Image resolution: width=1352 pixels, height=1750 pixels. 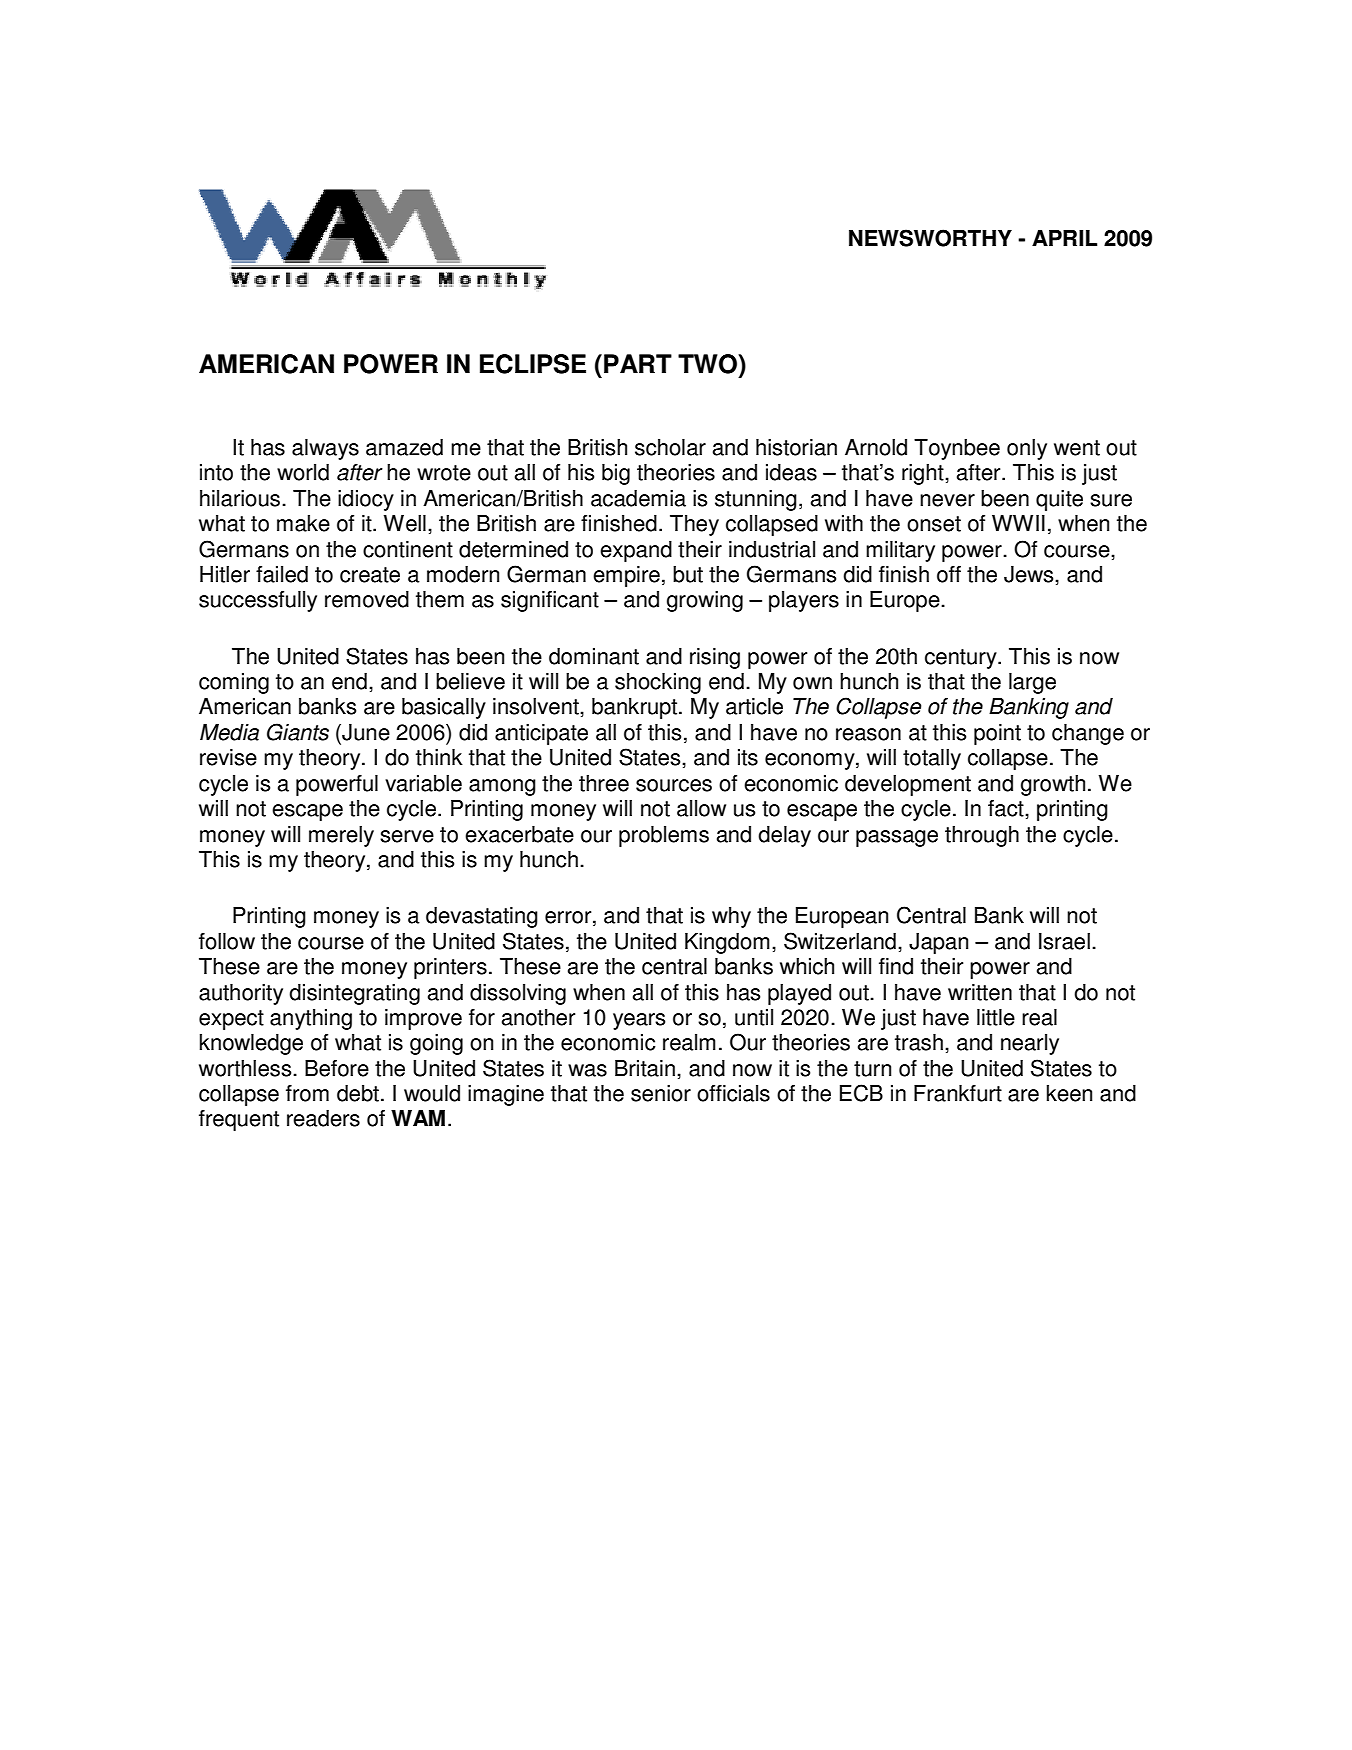 I want to click on WWII, so click(x=1018, y=523).
